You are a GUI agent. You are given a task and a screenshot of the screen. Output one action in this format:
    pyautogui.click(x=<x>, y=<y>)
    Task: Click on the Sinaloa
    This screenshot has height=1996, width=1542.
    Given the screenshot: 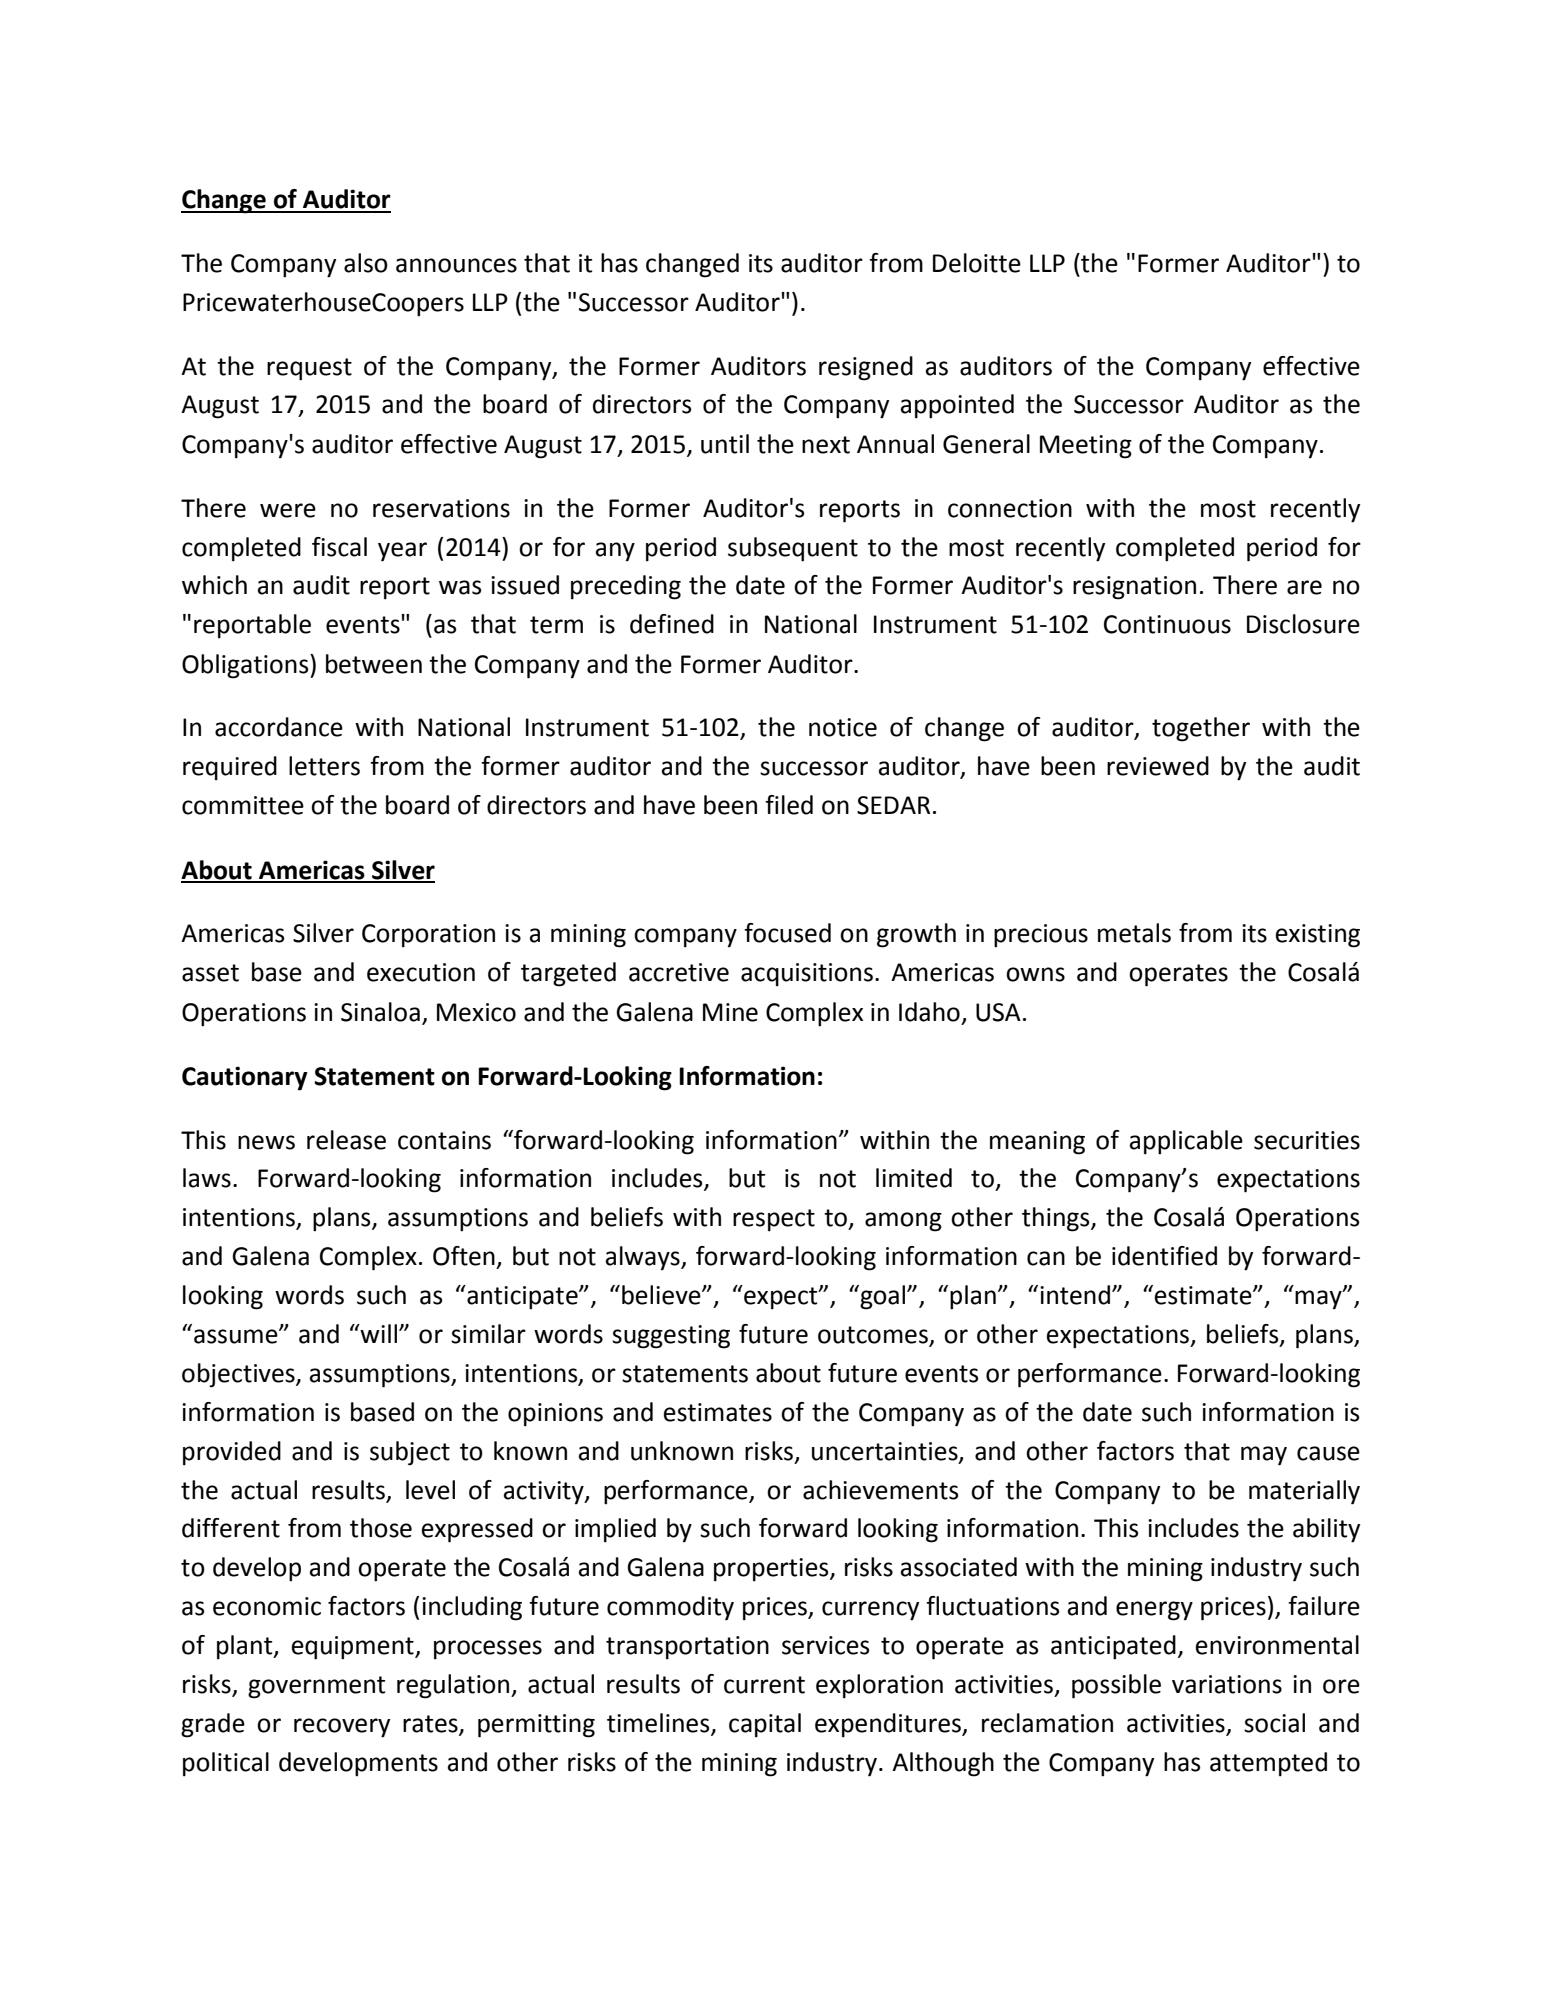 What is the action you would take?
    pyautogui.click(x=380, y=1012)
